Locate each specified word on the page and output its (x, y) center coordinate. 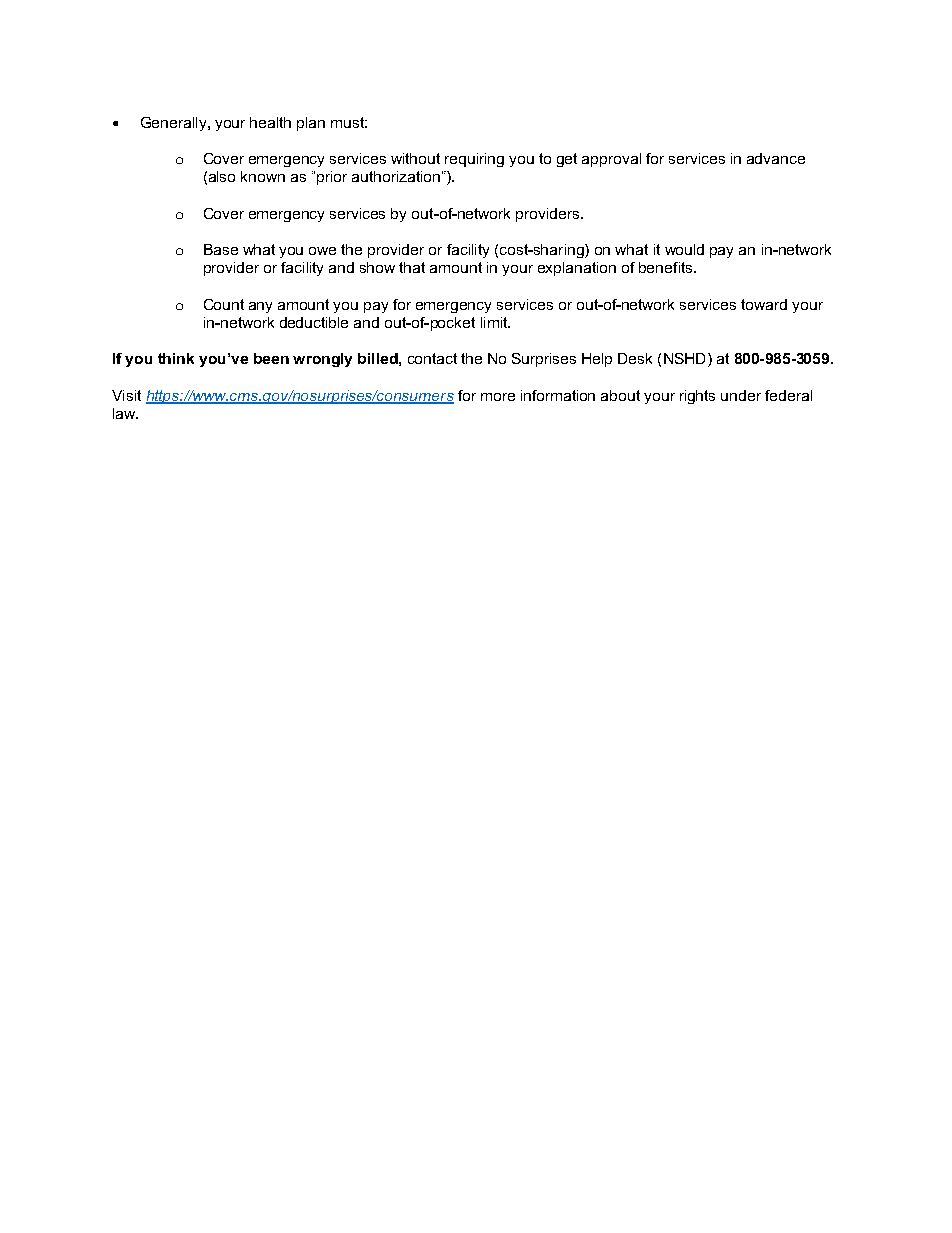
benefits (667, 267)
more (498, 397)
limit (495, 322)
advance (776, 158)
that (412, 267)
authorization (396, 176)
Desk (635, 358)
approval (611, 160)
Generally (175, 124)
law (125, 413)
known (263, 176)
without (415, 158)
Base (221, 249)
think (176, 358)
